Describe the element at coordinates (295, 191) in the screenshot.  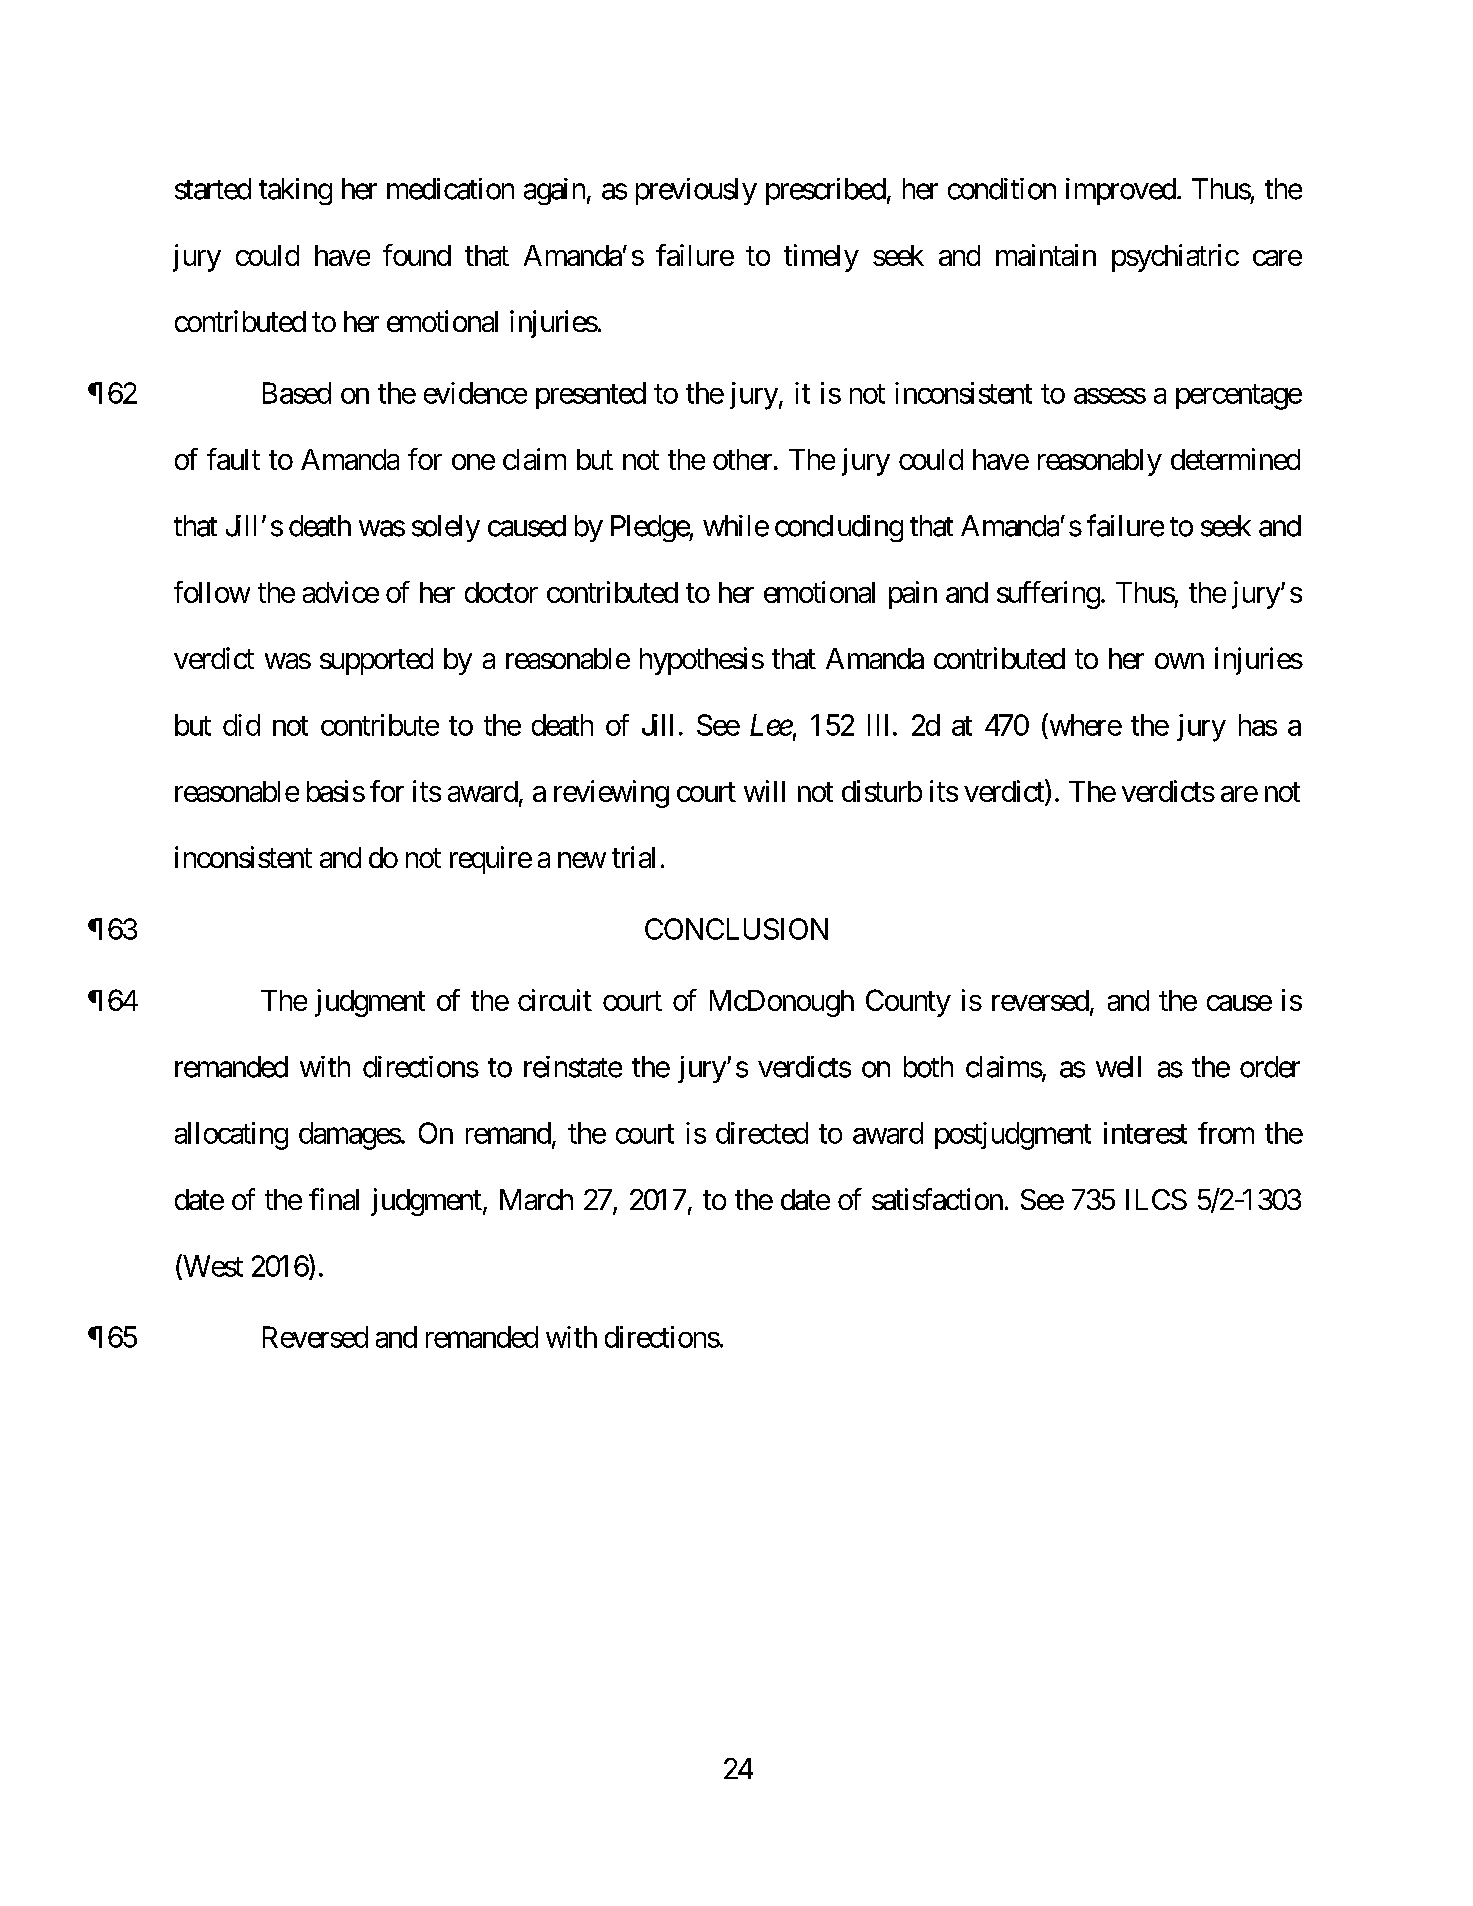
I see `taking` at that location.
